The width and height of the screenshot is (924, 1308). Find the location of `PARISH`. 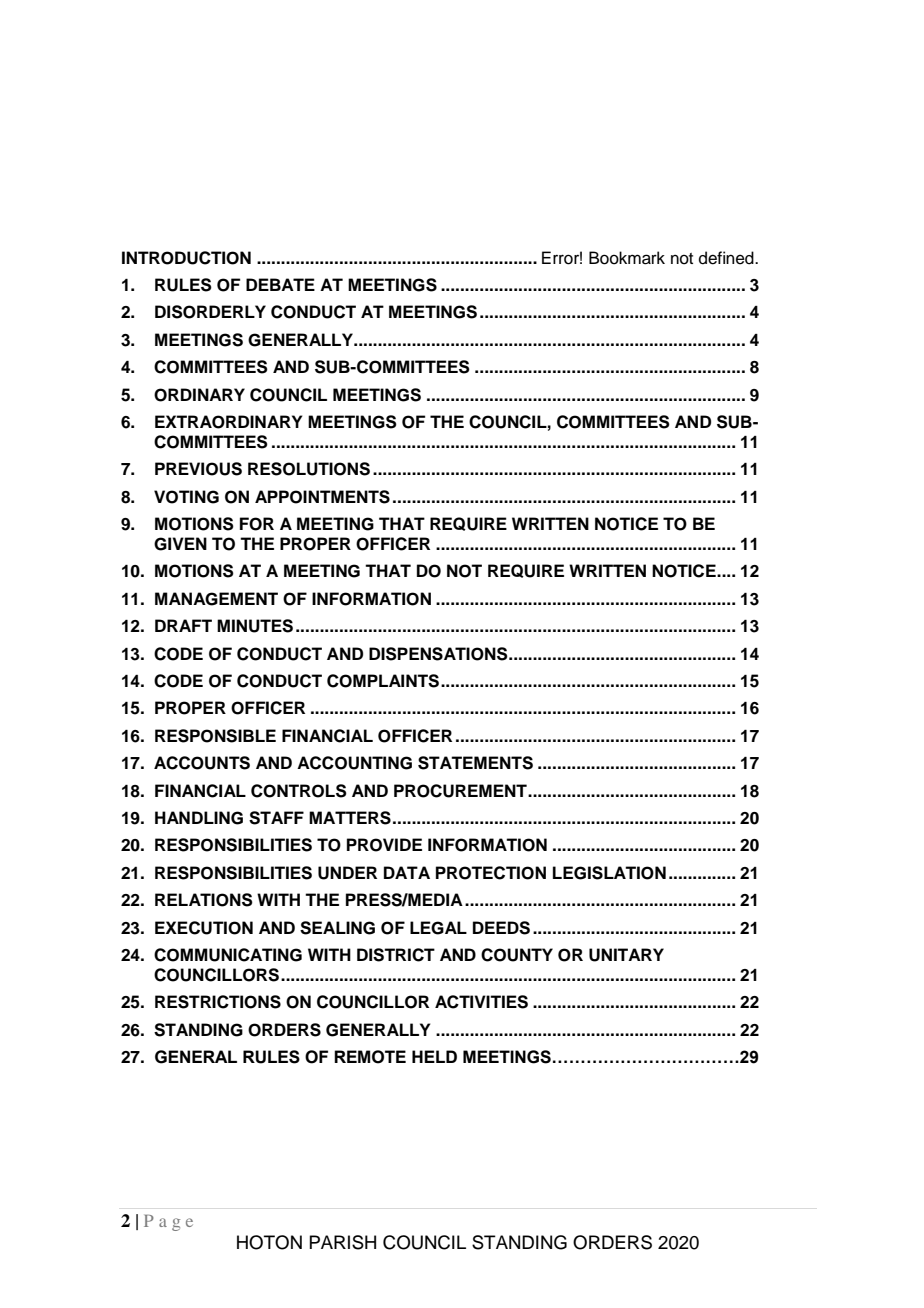

PARISH is located at coordinates (342, 1242).
